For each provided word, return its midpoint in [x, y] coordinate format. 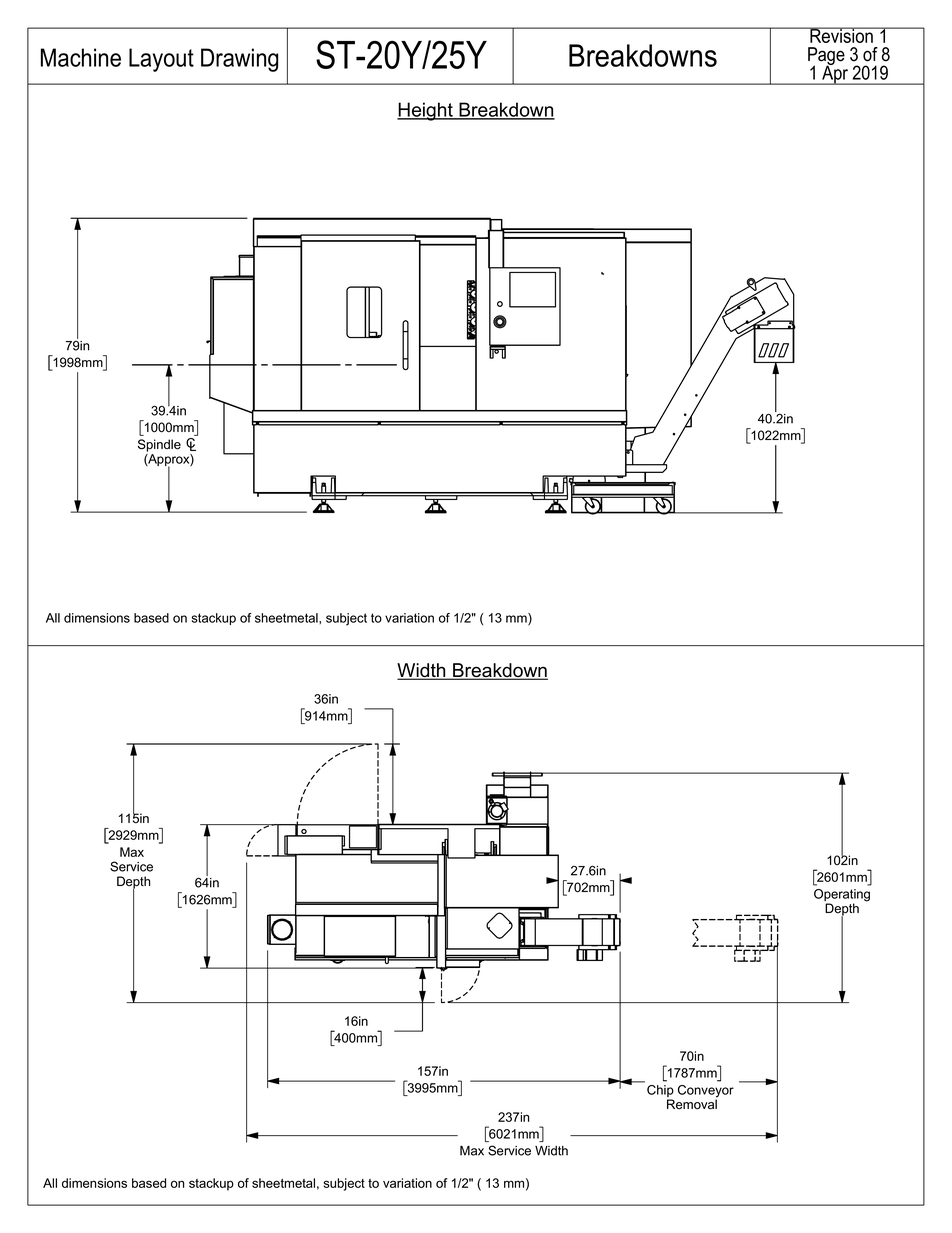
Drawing [239, 60]
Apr [835, 74]
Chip [660, 1092]
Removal [692, 1103]
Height [426, 111]
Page [826, 57]
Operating [842, 896]
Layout [161, 60]
